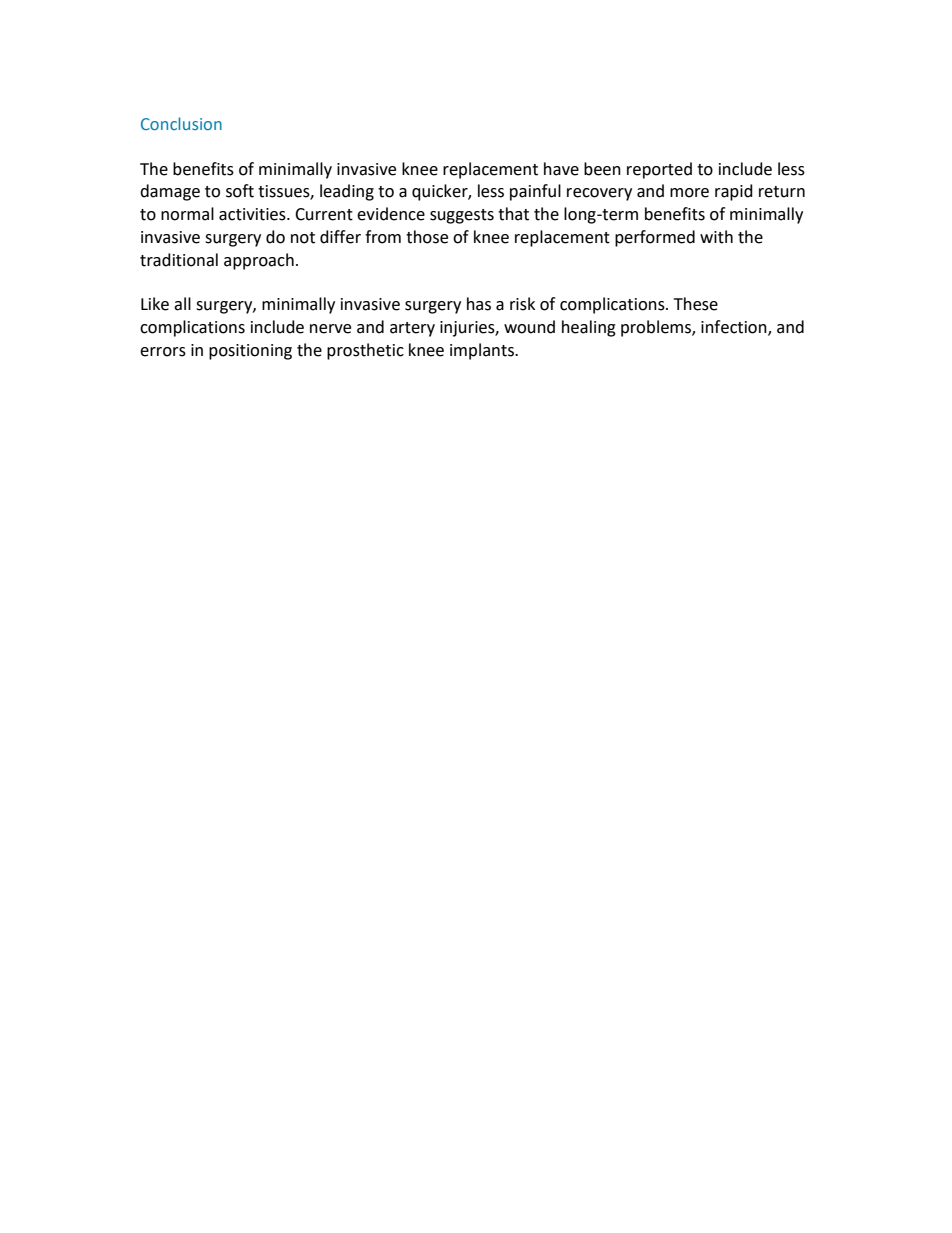 The image size is (952, 1233). I want to click on painful, so click(535, 192).
